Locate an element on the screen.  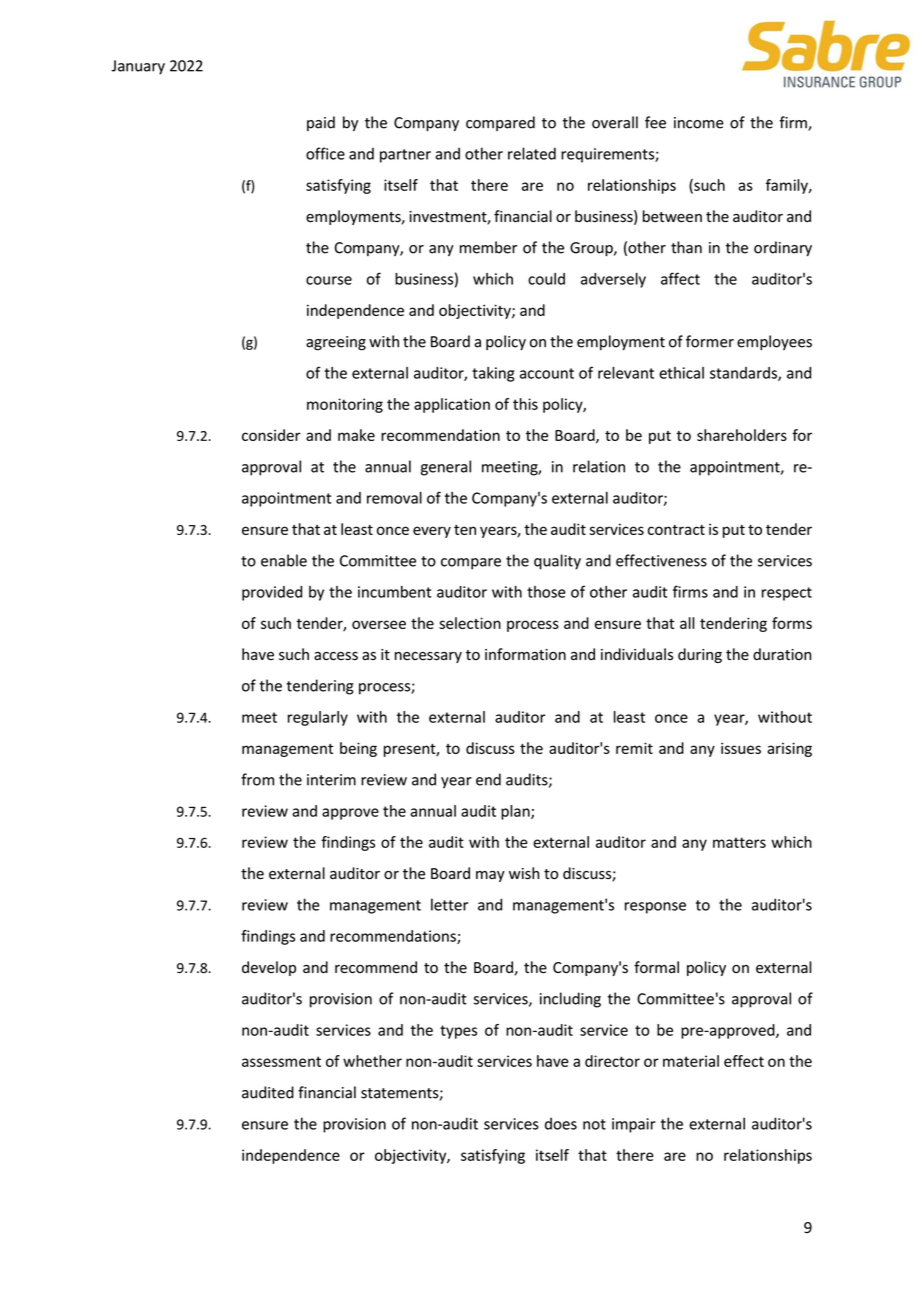
assessment is located at coordinates (281, 1061).
